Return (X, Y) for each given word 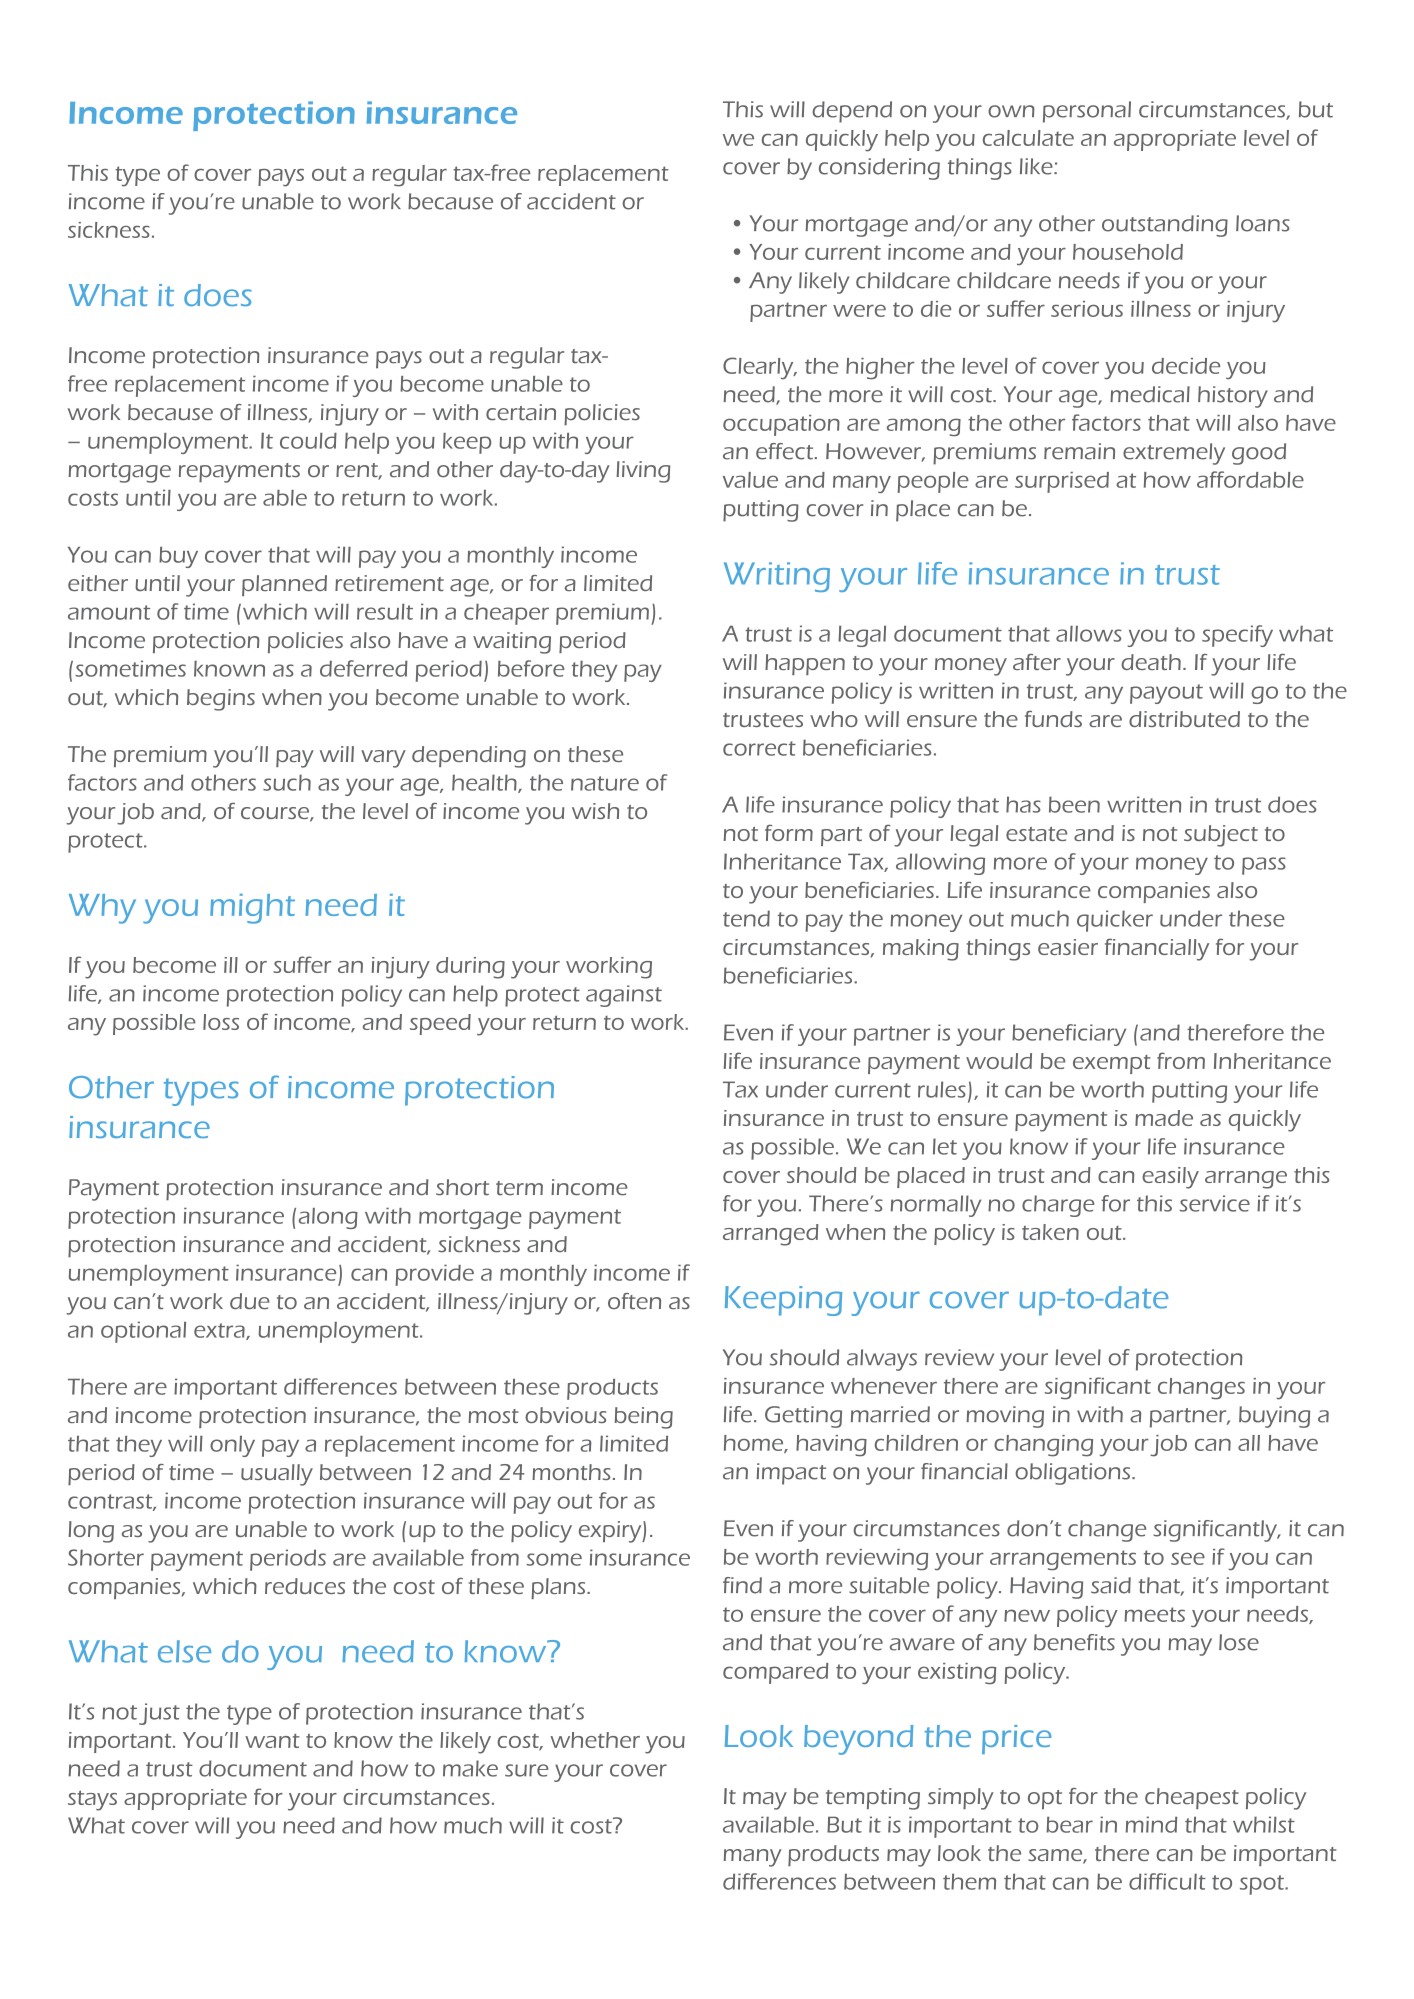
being (644, 1418)
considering (879, 169)
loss (221, 1022)
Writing (777, 577)
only (232, 1446)
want (272, 1741)
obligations (1074, 1474)
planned (284, 585)
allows (1088, 633)
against (624, 996)
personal (1087, 112)
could (308, 441)
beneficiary (1069, 1035)
